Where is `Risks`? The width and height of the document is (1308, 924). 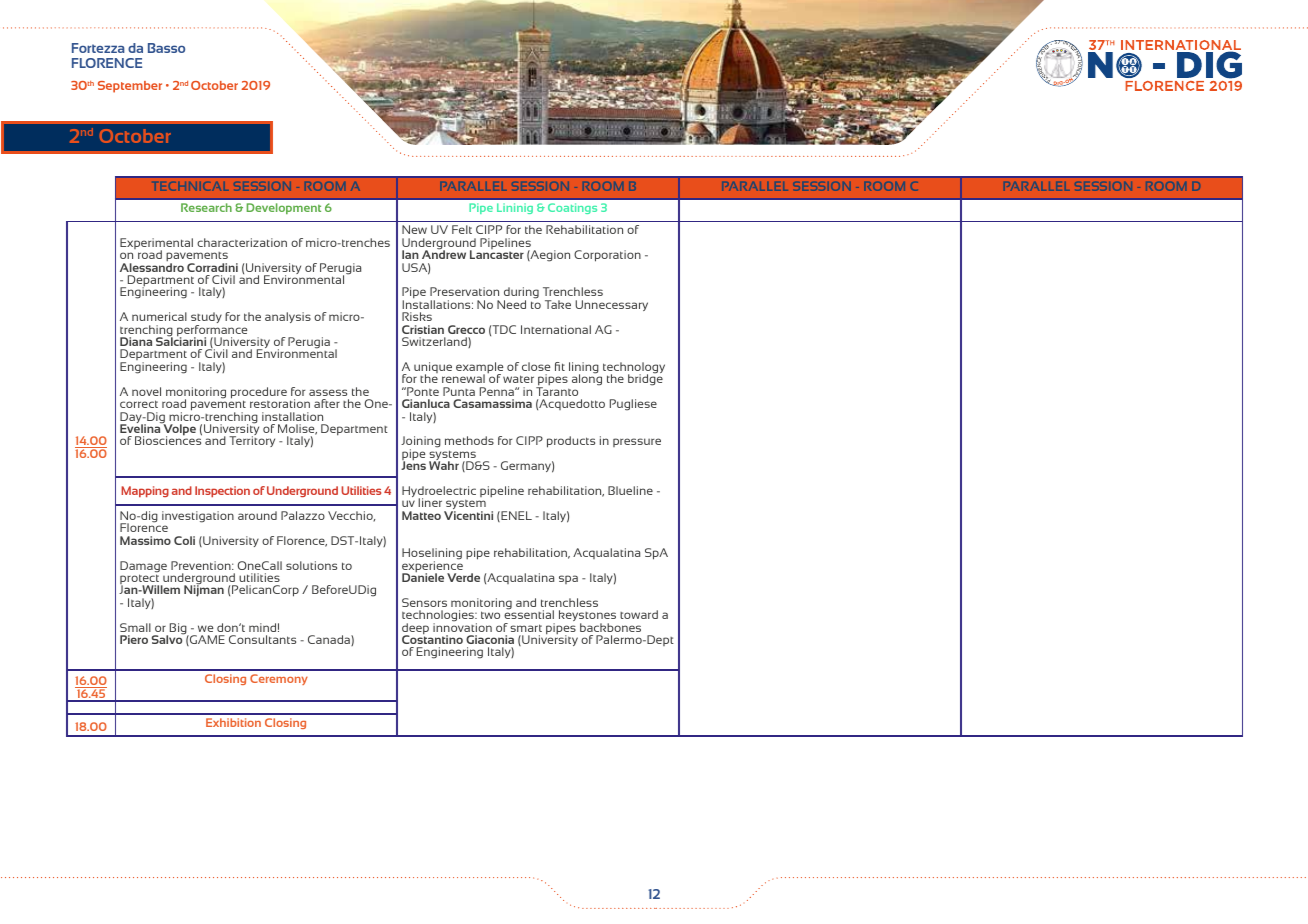
Risks is located at coordinates (417, 316).
